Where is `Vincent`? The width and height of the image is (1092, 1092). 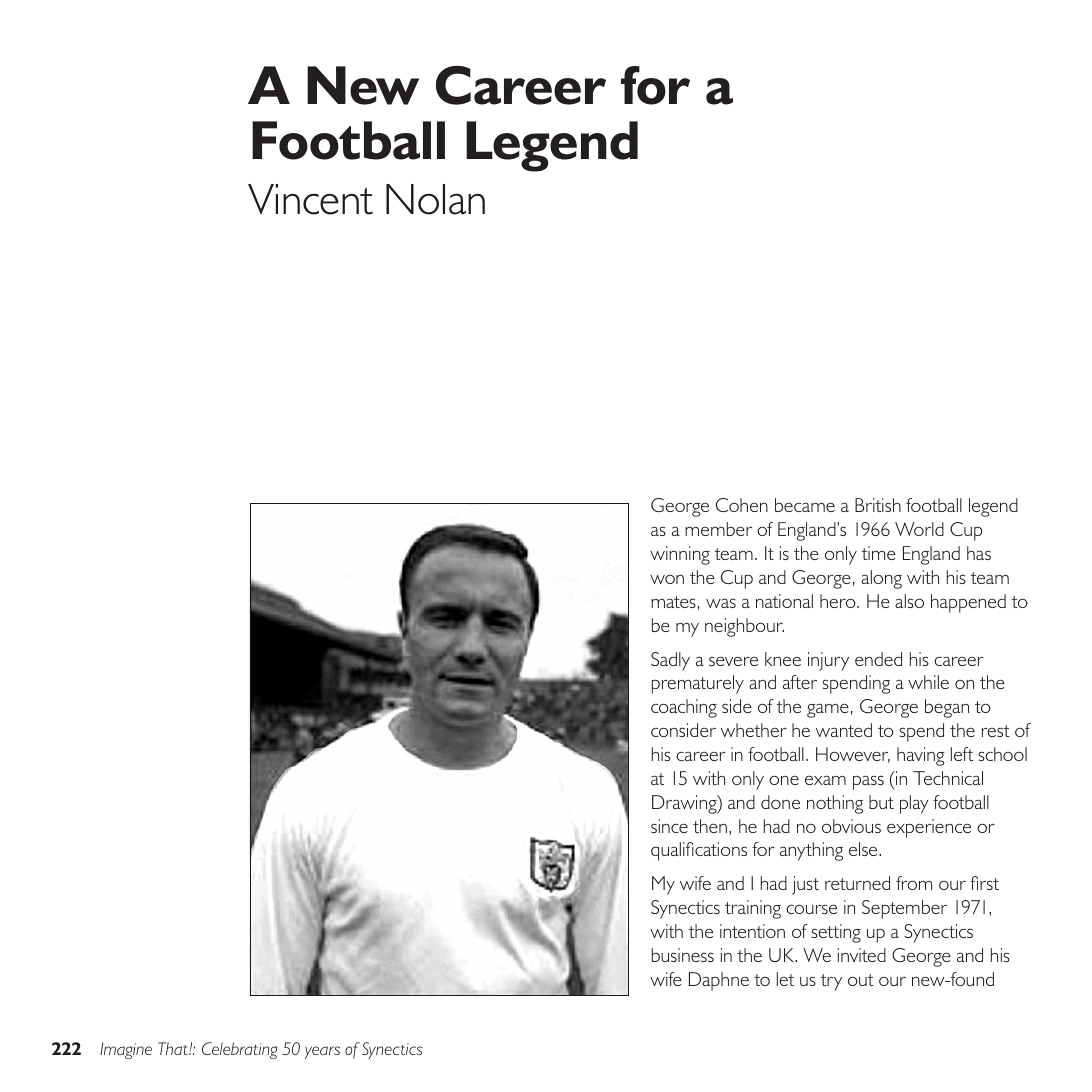 Vincent is located at coordinates (310, 199).
